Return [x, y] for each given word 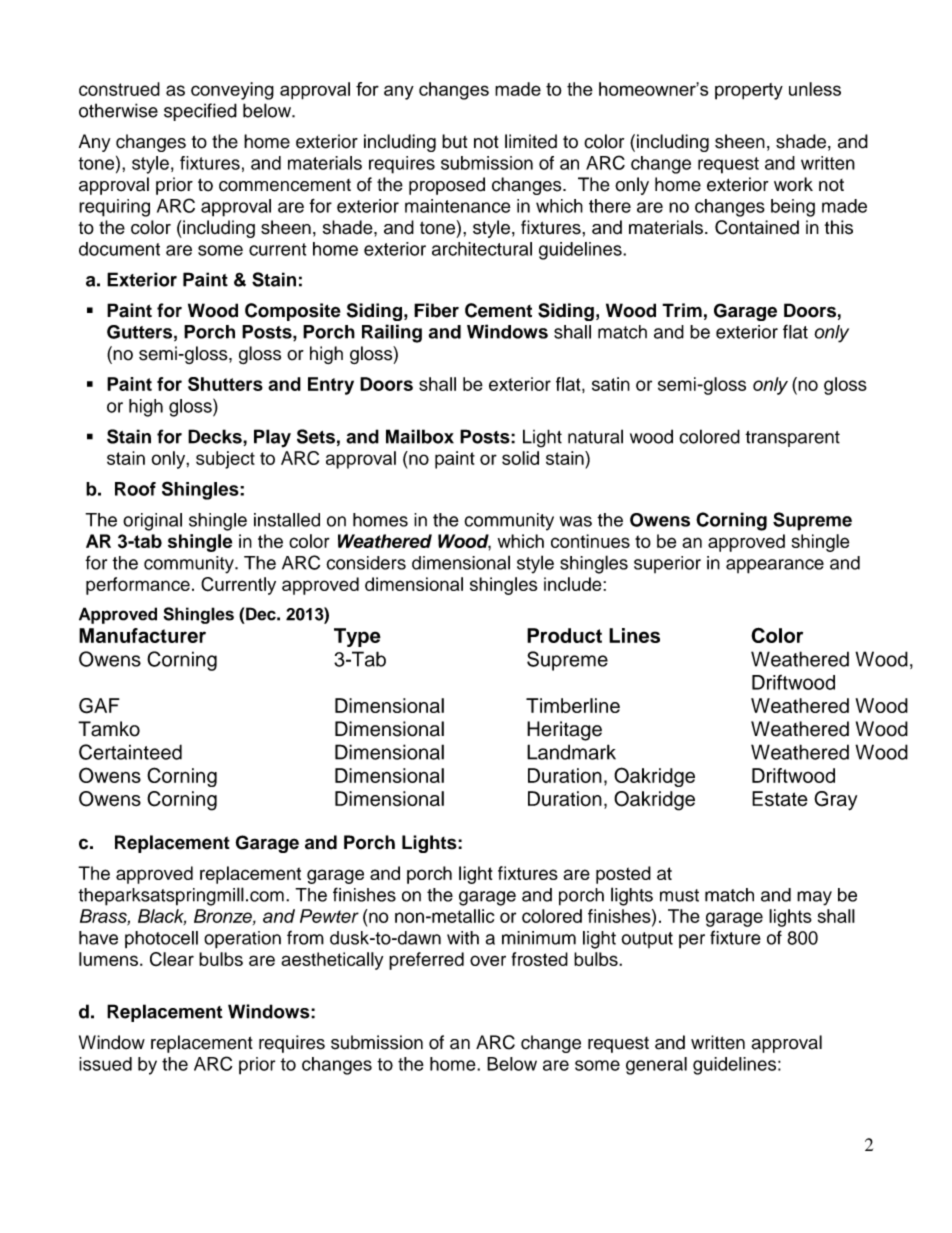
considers [366, 563]
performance [138, 586]
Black [162, 917]
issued [105, 1064]
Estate [780, 799]
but [454, 141]
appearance [775, 566]
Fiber [436, 310]
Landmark [571, 752]
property [749, 91]
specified [200, 112]
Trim [682, 310]
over [488, 960]
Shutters [225, 384]
